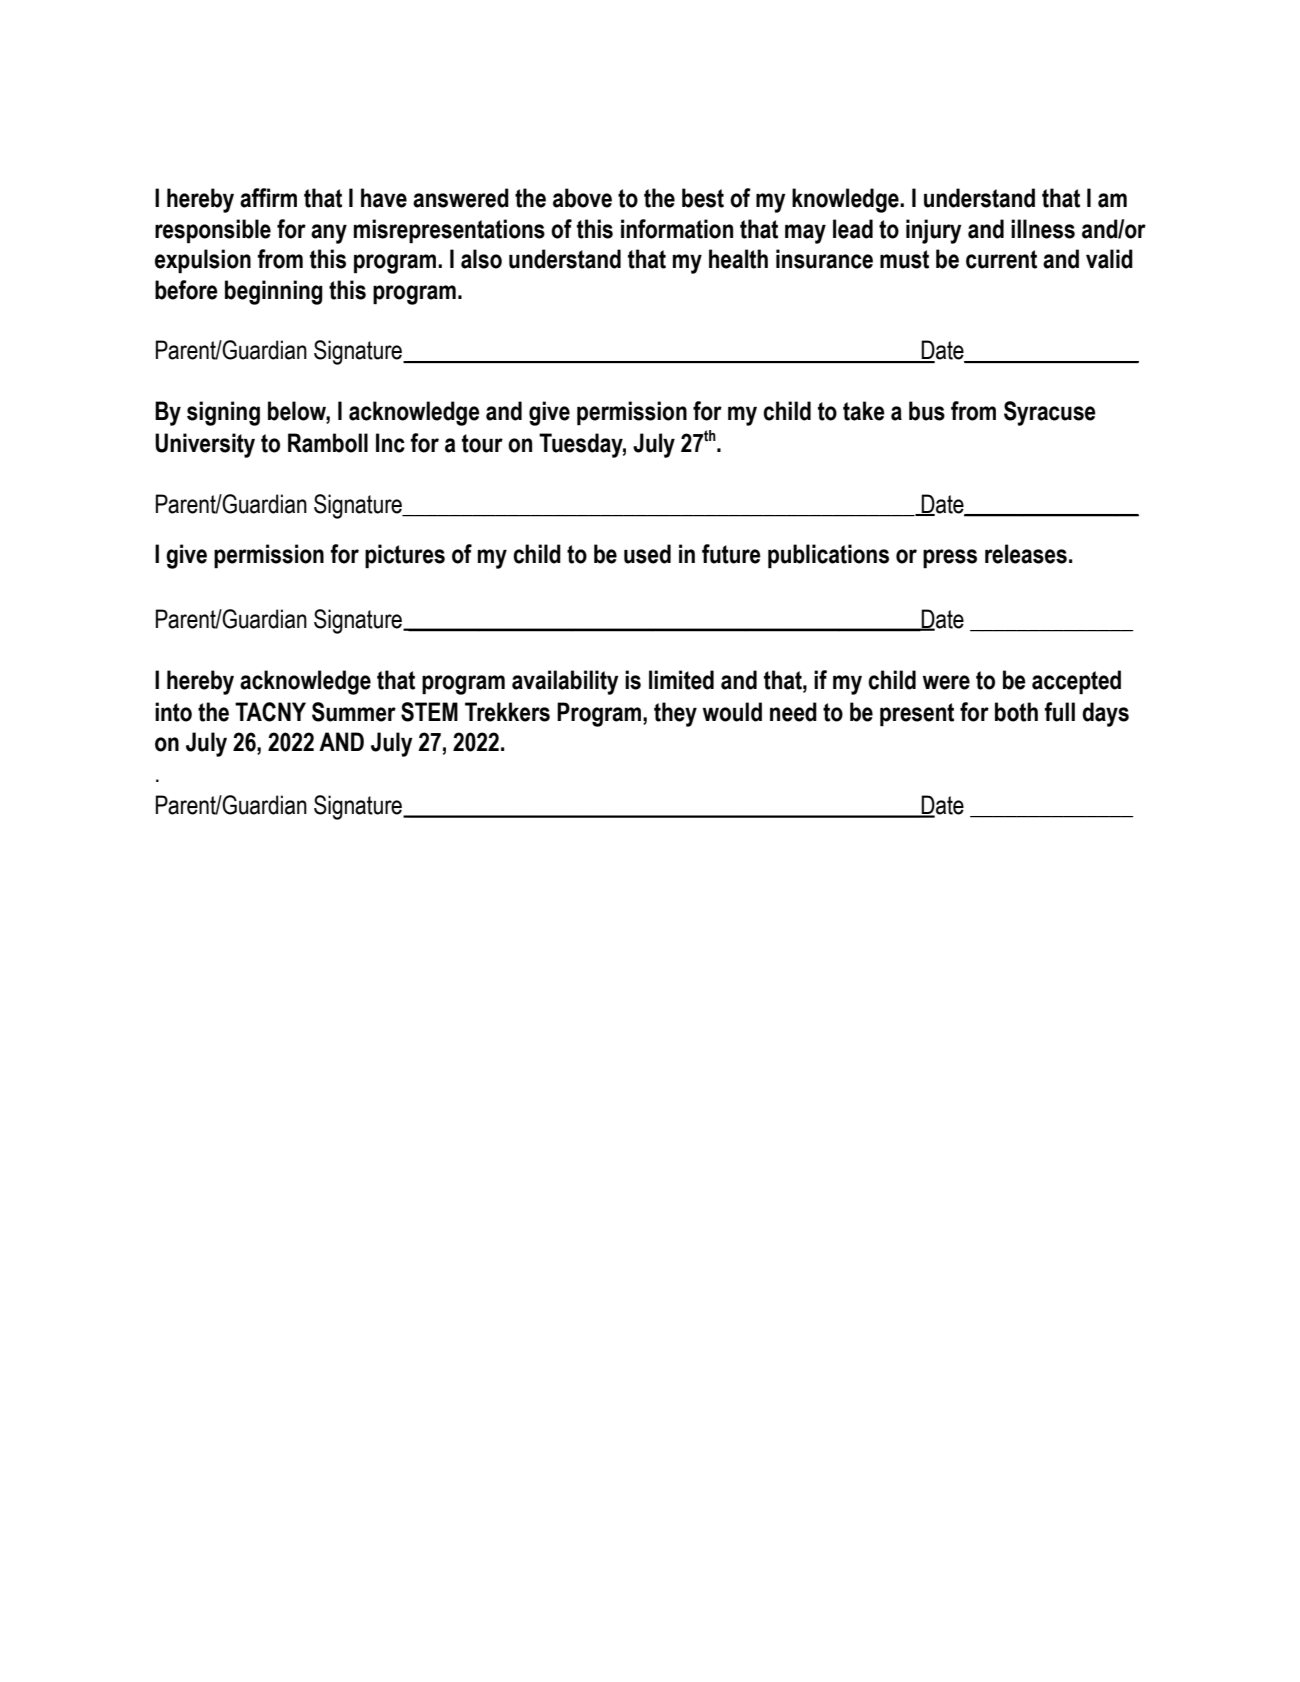 The image size is (1300, 1682). Describe the element at coordinates (677, 229) in the page. I see `information` at that location.
